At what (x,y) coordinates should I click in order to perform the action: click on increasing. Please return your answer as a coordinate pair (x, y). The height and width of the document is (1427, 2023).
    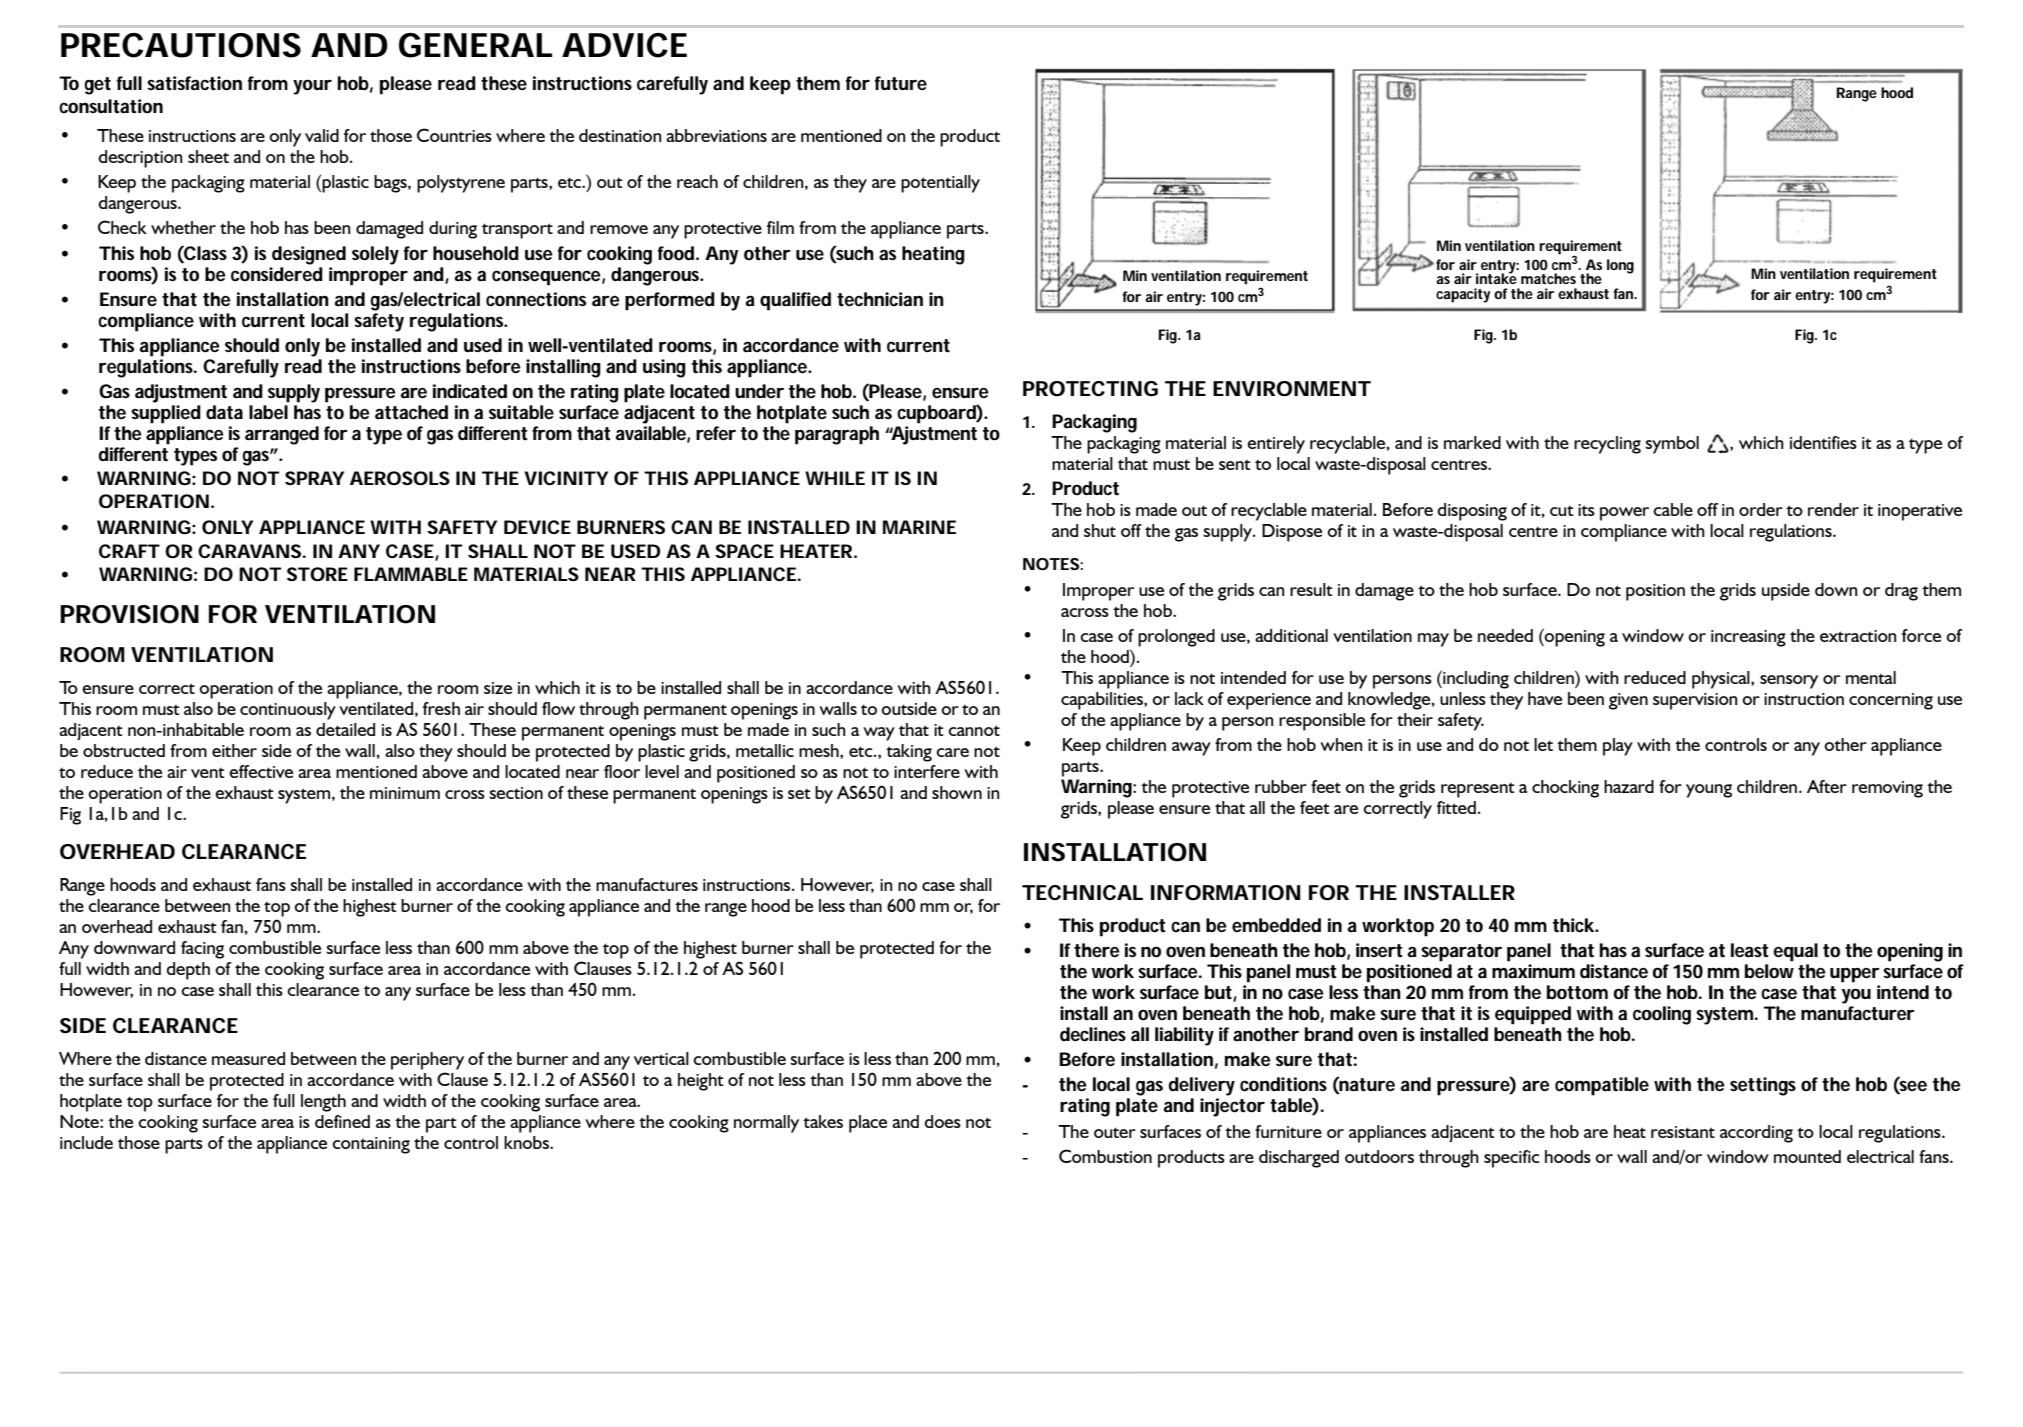
    Looking at the image, I should click on (1748, 638).
